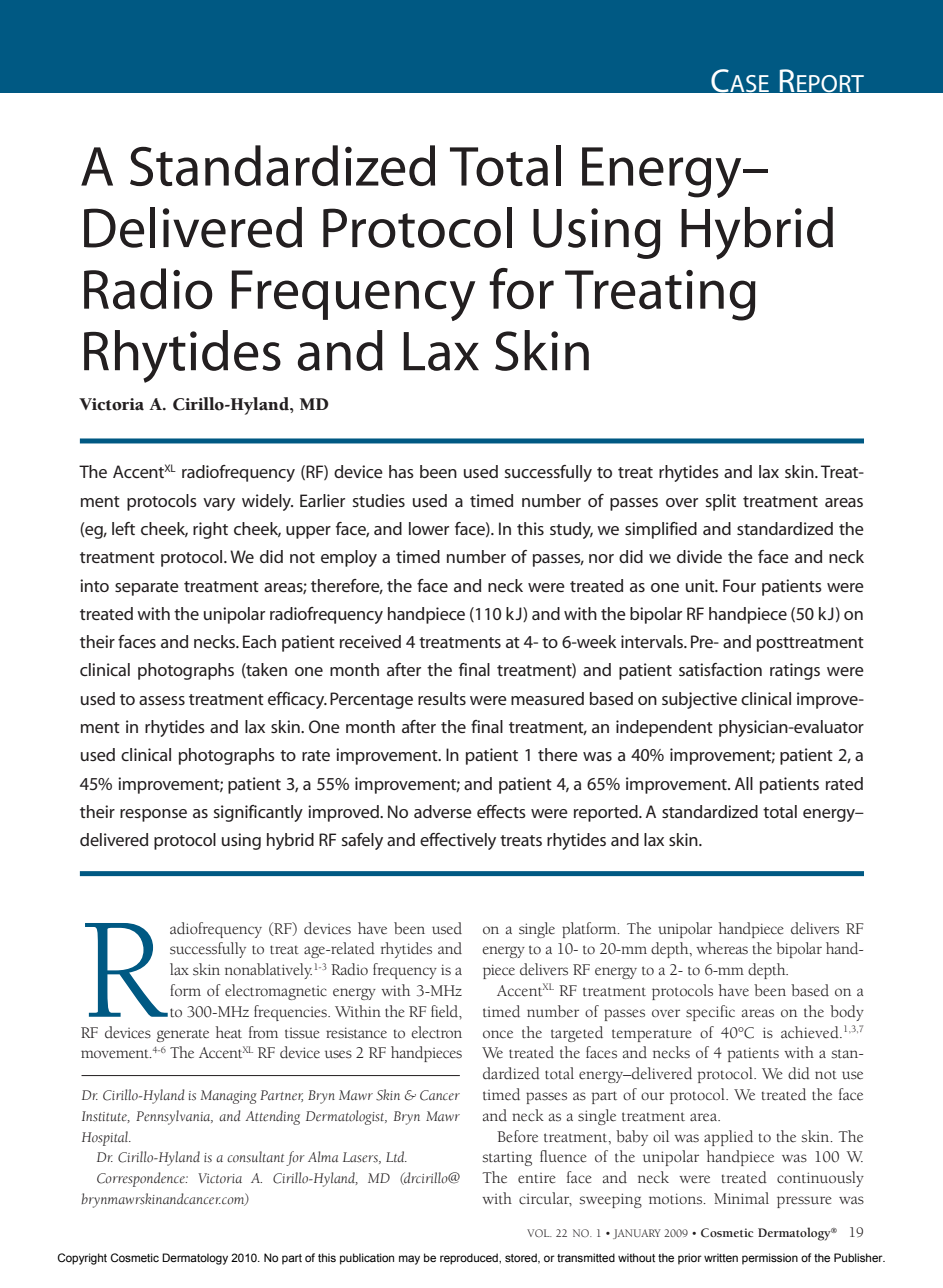 Image resolution: width=943 pixels, height=1288 pixels. I want to click on All, so click(744, 783).
